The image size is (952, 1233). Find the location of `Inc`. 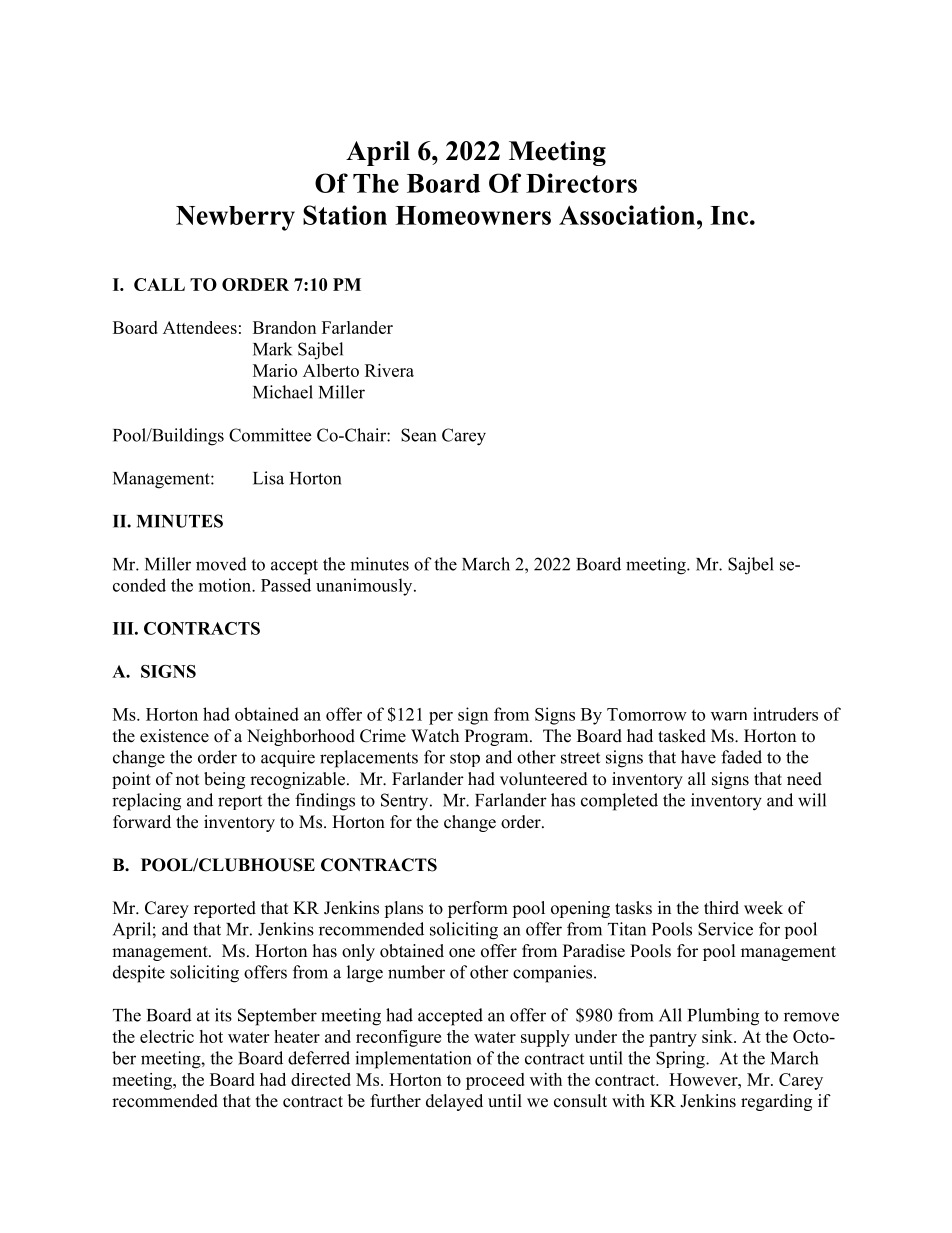

Inc is located at coordinates (730, 215).
